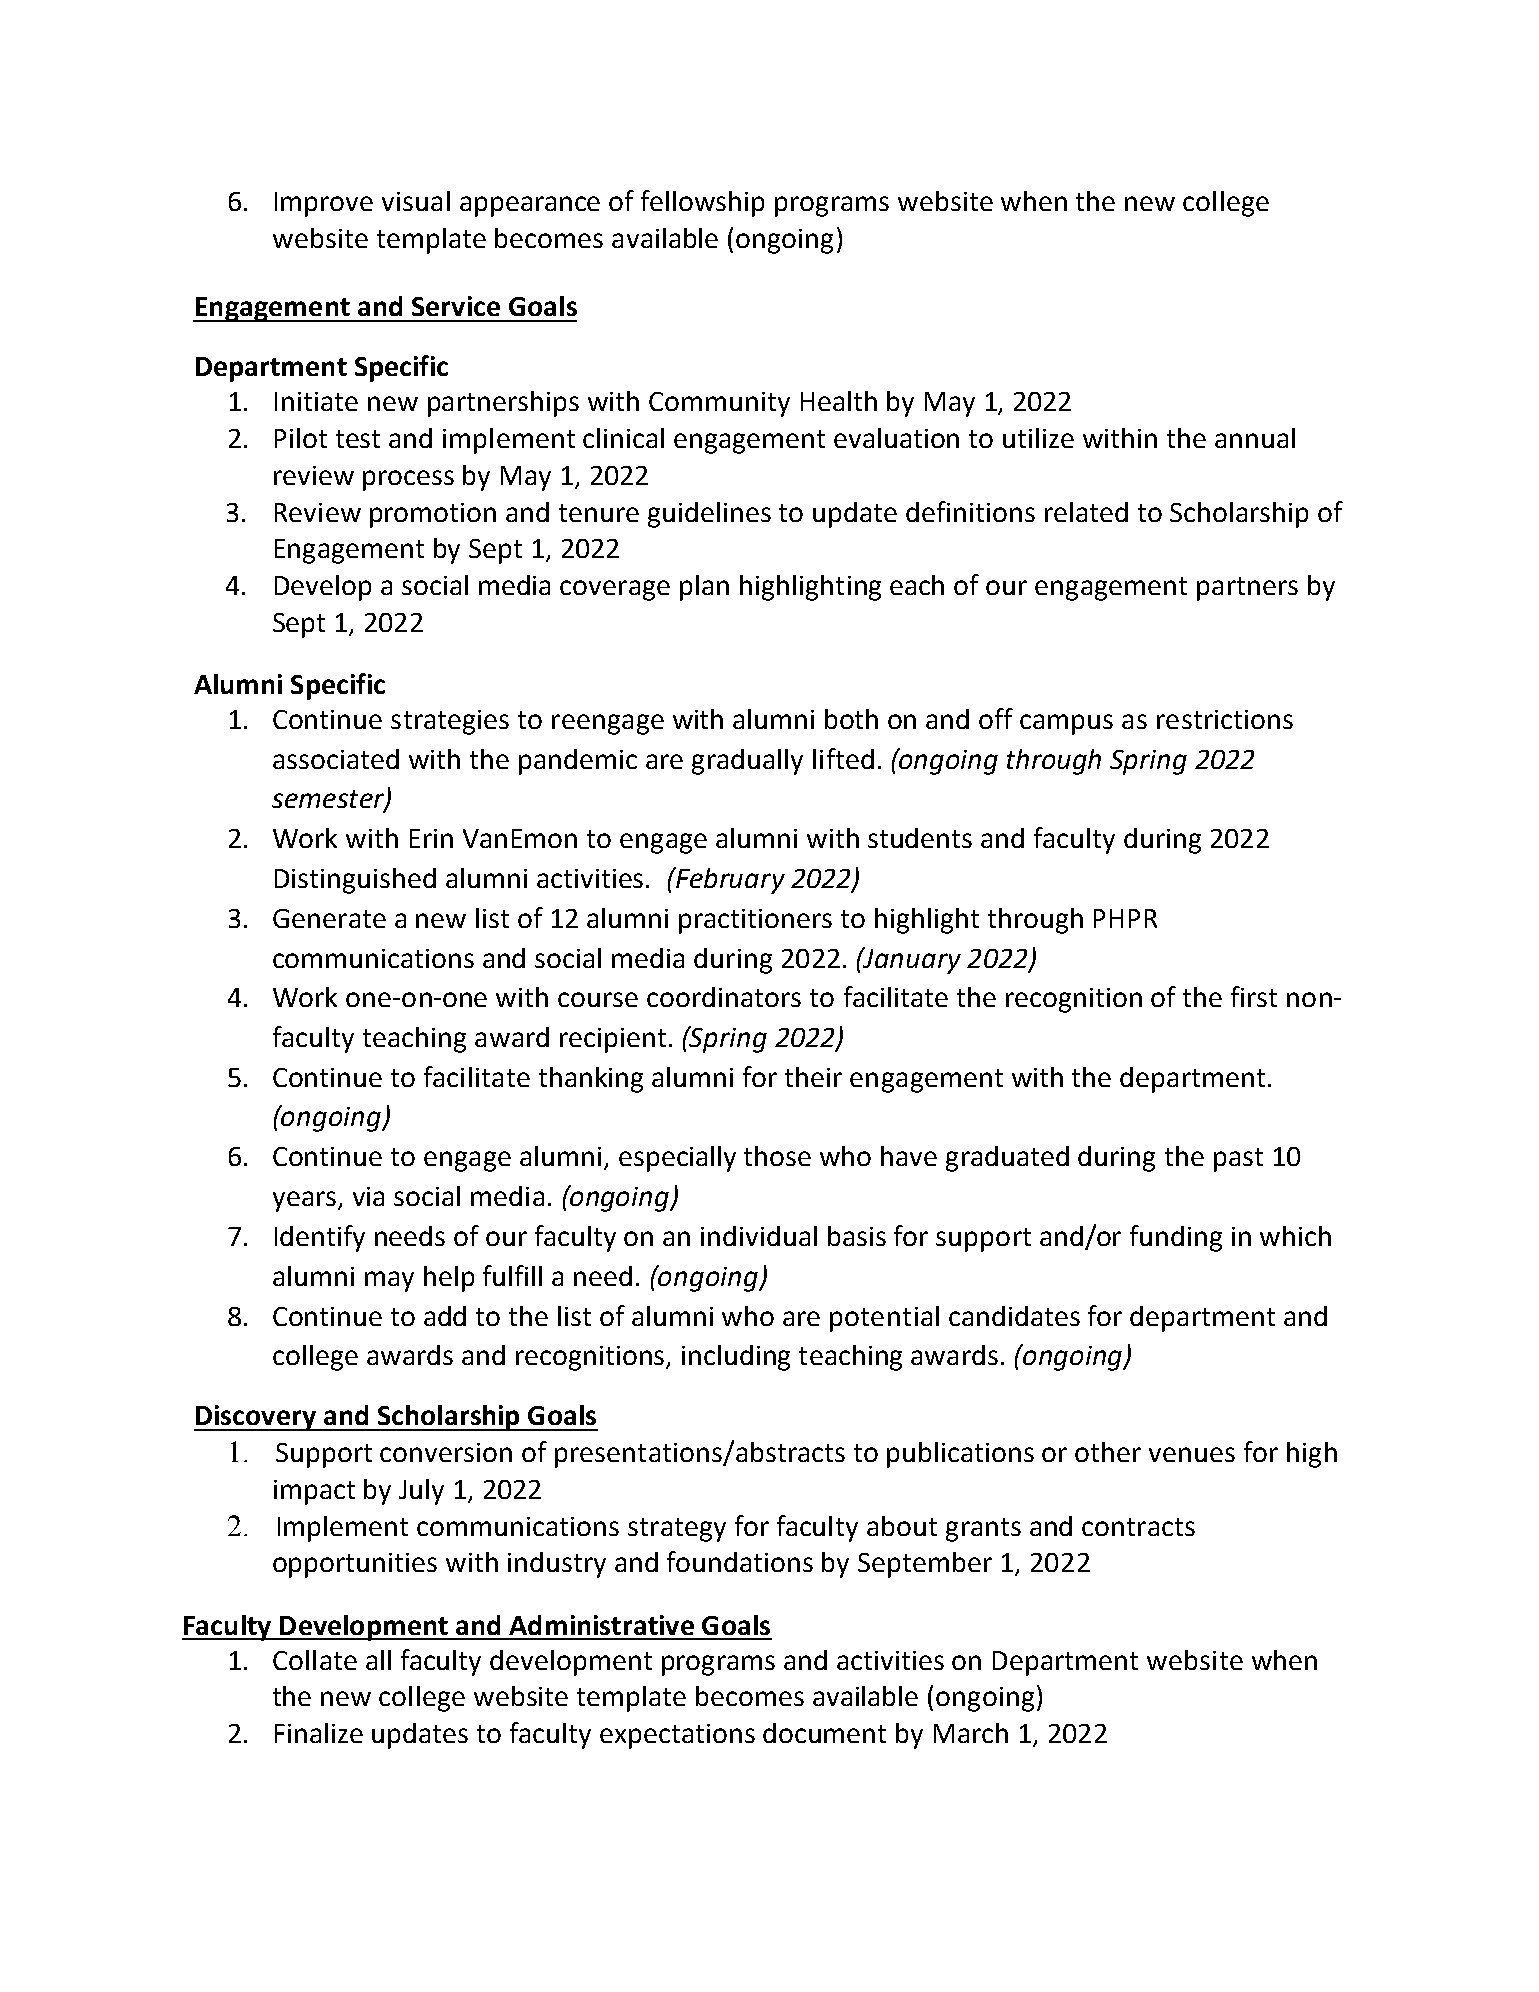 The width and height of the screenshot is (1539, 1992). Describe the element at coordinates (431, 838) in the screenshot. I see `Erin` at that location.
